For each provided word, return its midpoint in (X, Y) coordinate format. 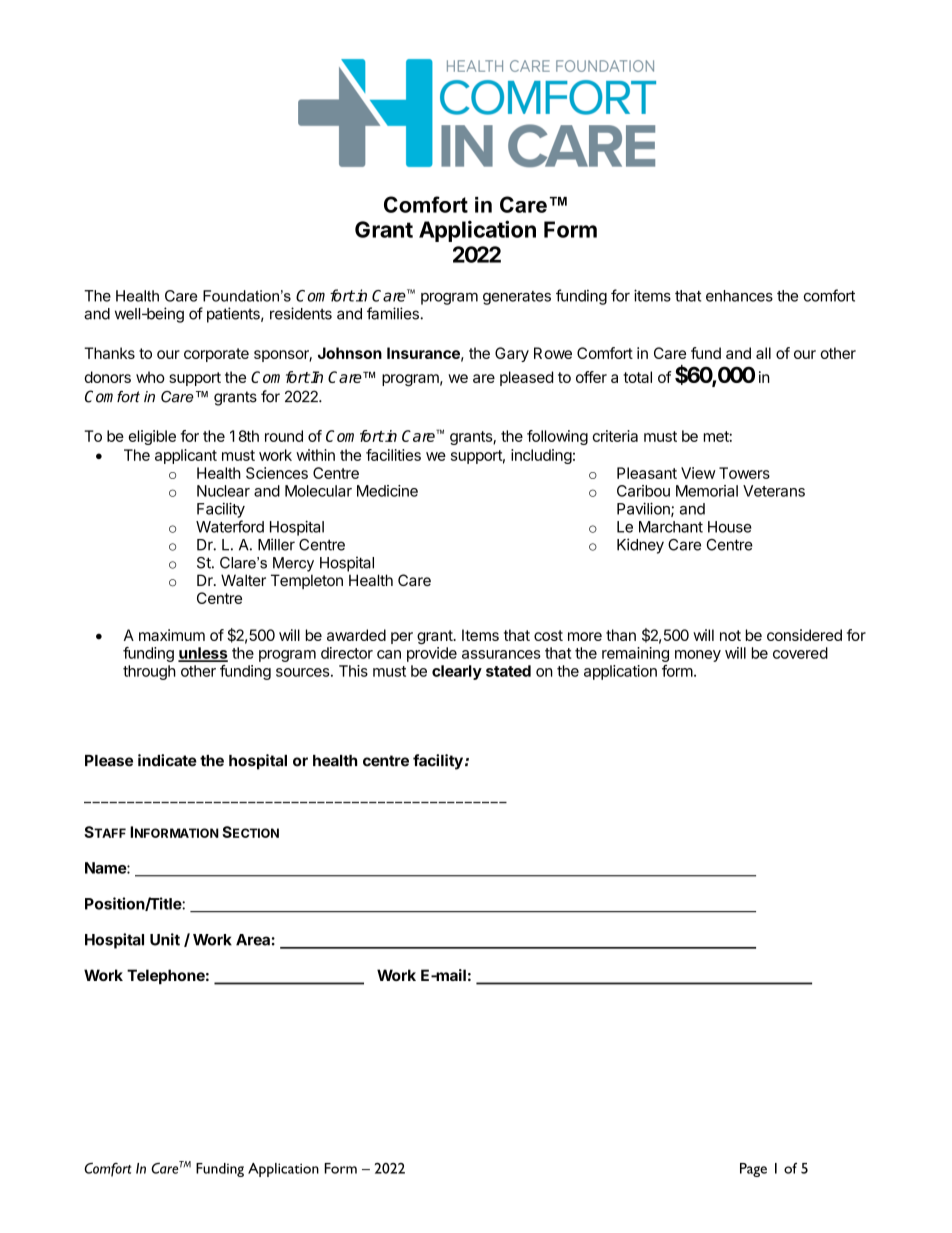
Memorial (707, 491)
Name (106, 868)
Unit (165, 939)
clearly (457, 672)
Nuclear (223, 491)
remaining (635, 654)
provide (432, 654)
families (394, 313)
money (698, 656)
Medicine (387, 491)
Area (253, 940)
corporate (216, 355)
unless (203, 654)
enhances (739, 296)
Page (753, 1170)
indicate (167, 760)
